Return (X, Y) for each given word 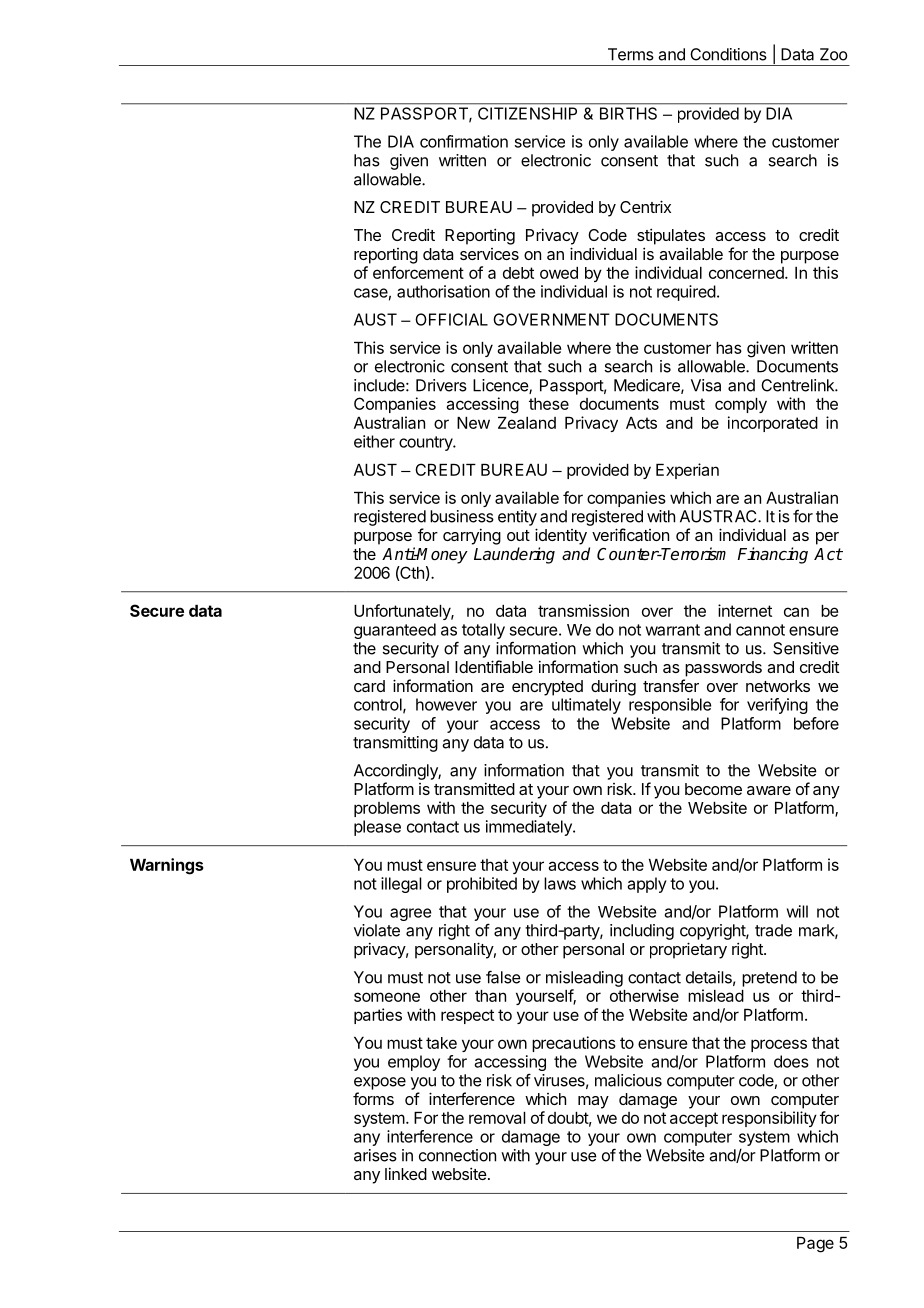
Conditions (728, 54)
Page (815, 1245)
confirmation (464, 141)
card (369, 686)
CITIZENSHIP (527, 113)
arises (375, 1155)
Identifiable (494, 666)
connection (457, 1155)
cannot (760, 630)
